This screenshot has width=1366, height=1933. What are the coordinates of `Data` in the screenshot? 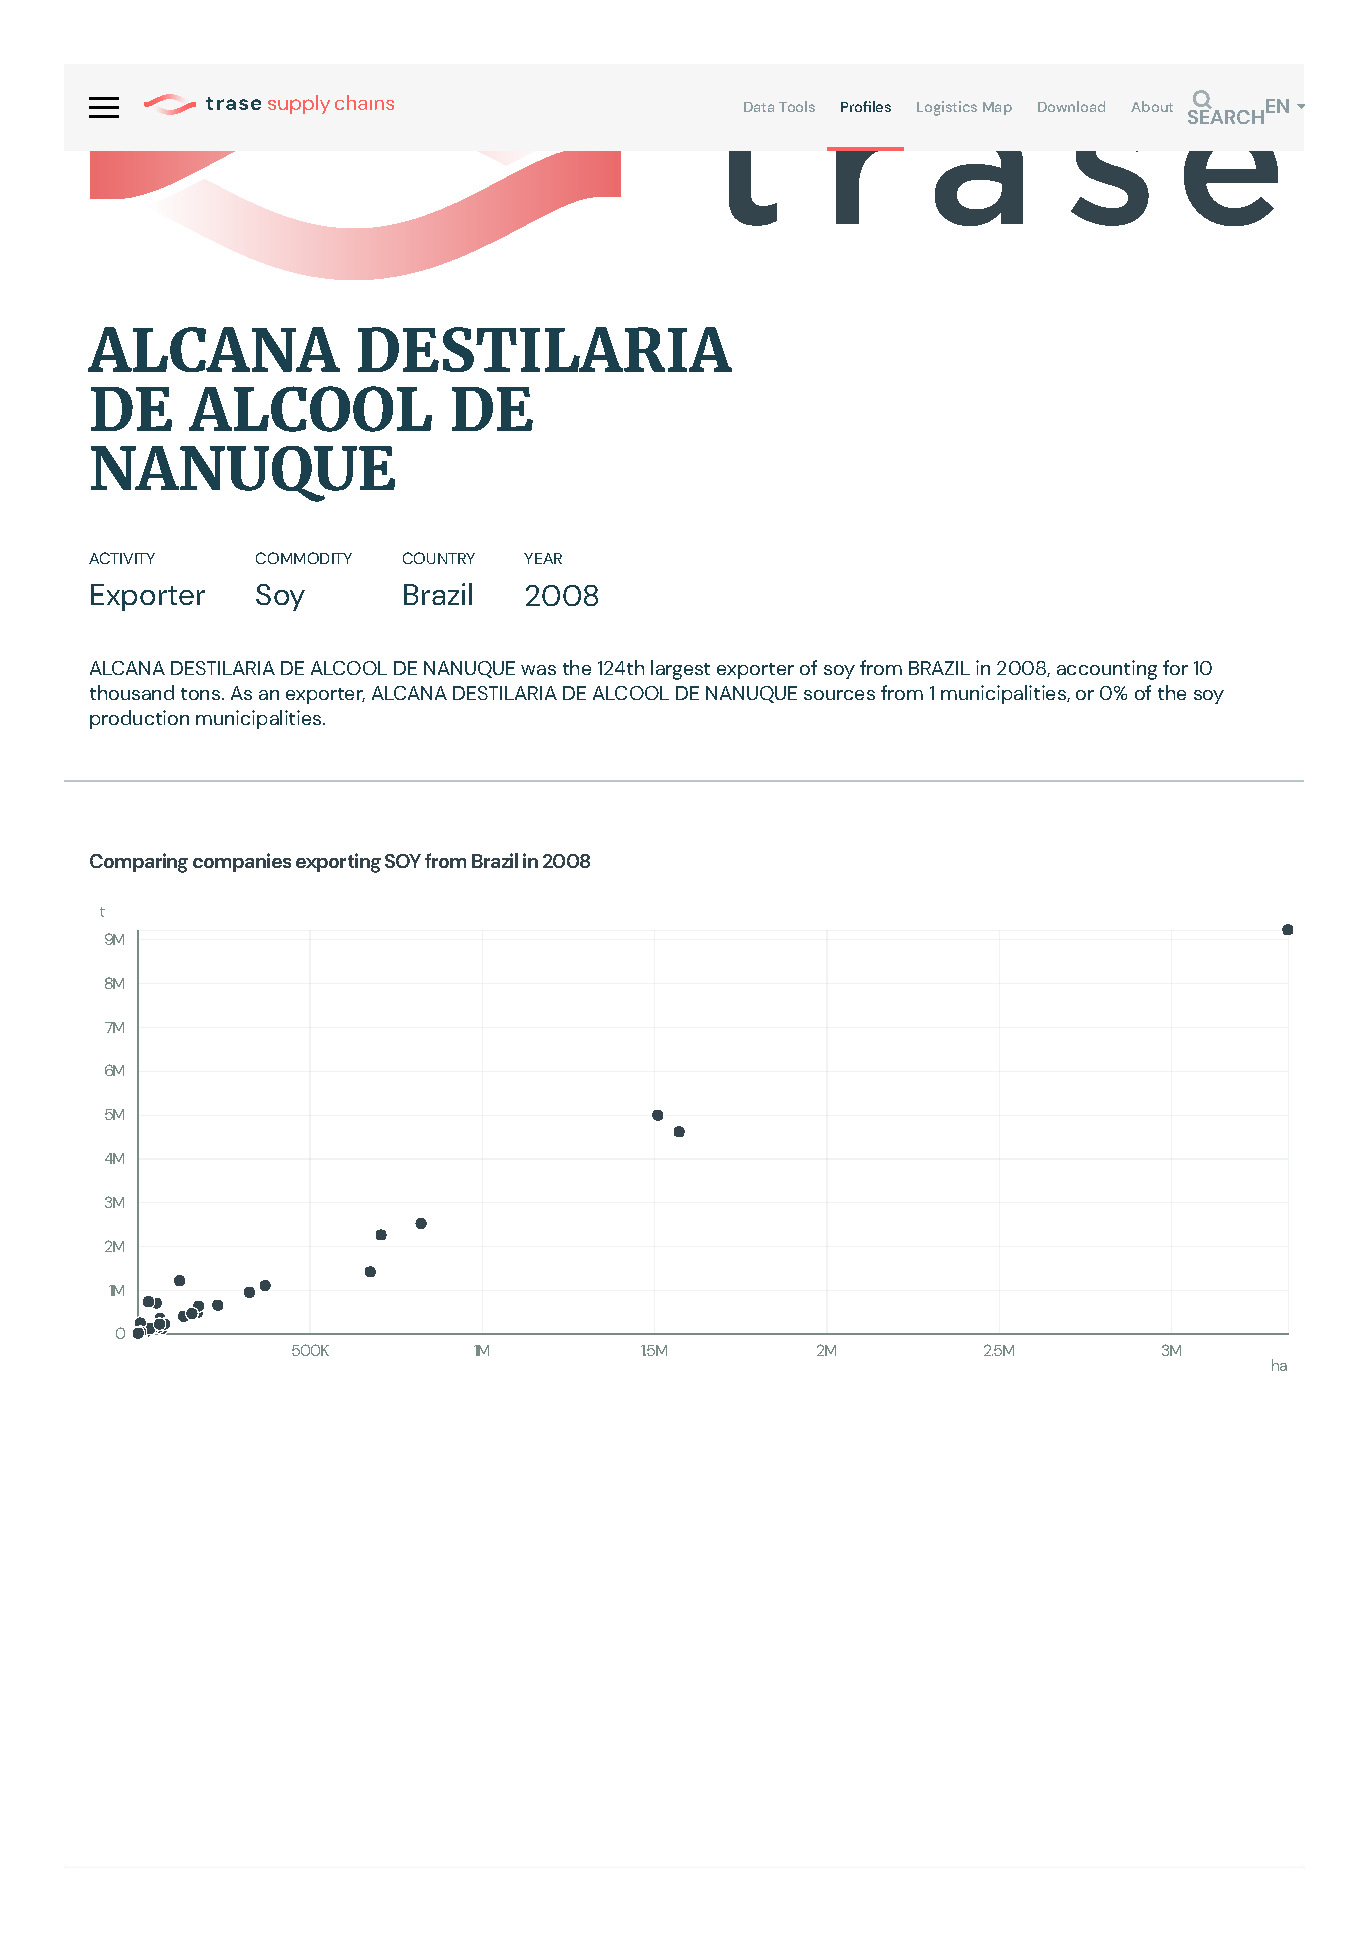 It's located at (759, 107).
